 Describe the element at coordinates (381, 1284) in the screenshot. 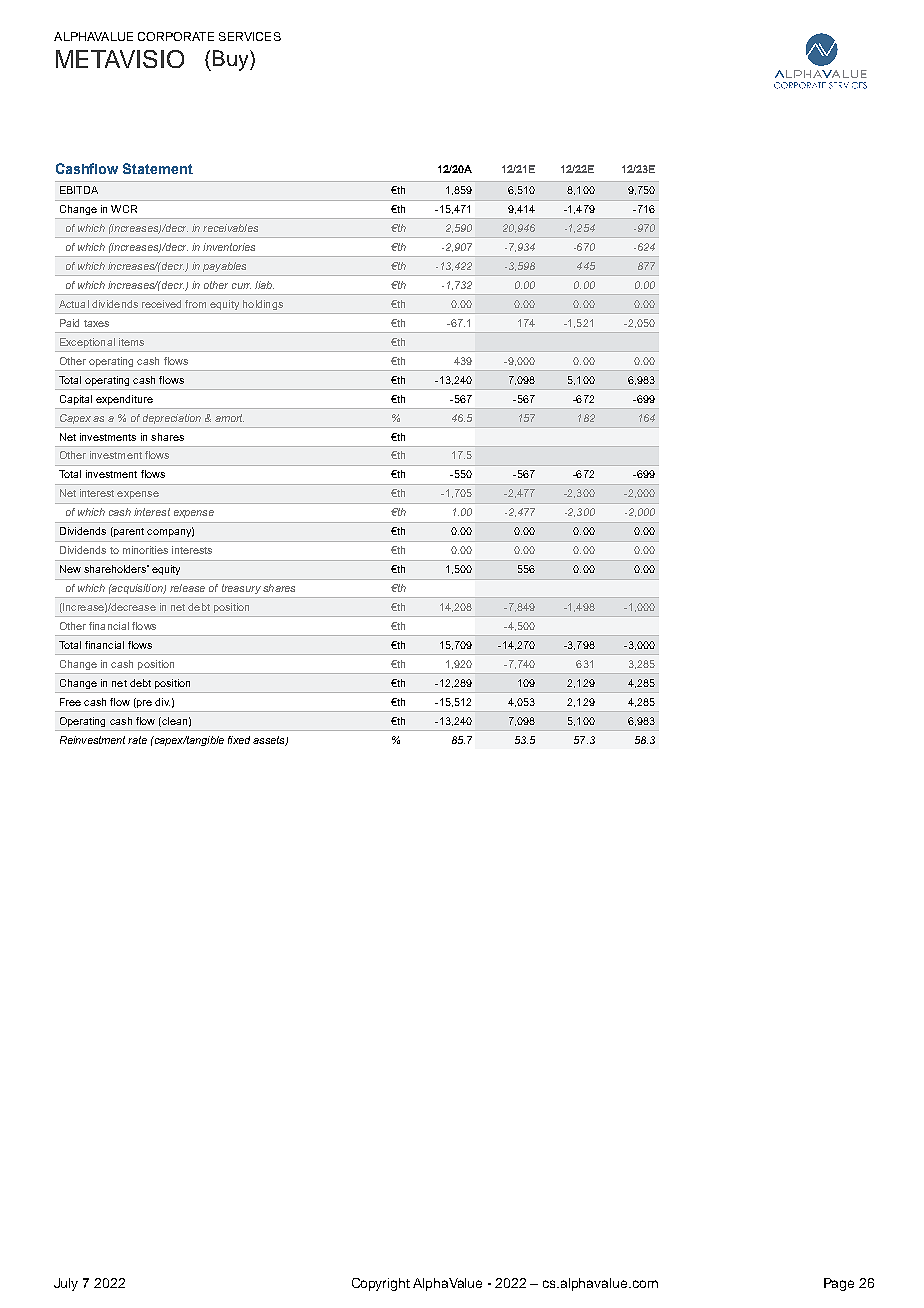

I see `Copyright` at that location.
